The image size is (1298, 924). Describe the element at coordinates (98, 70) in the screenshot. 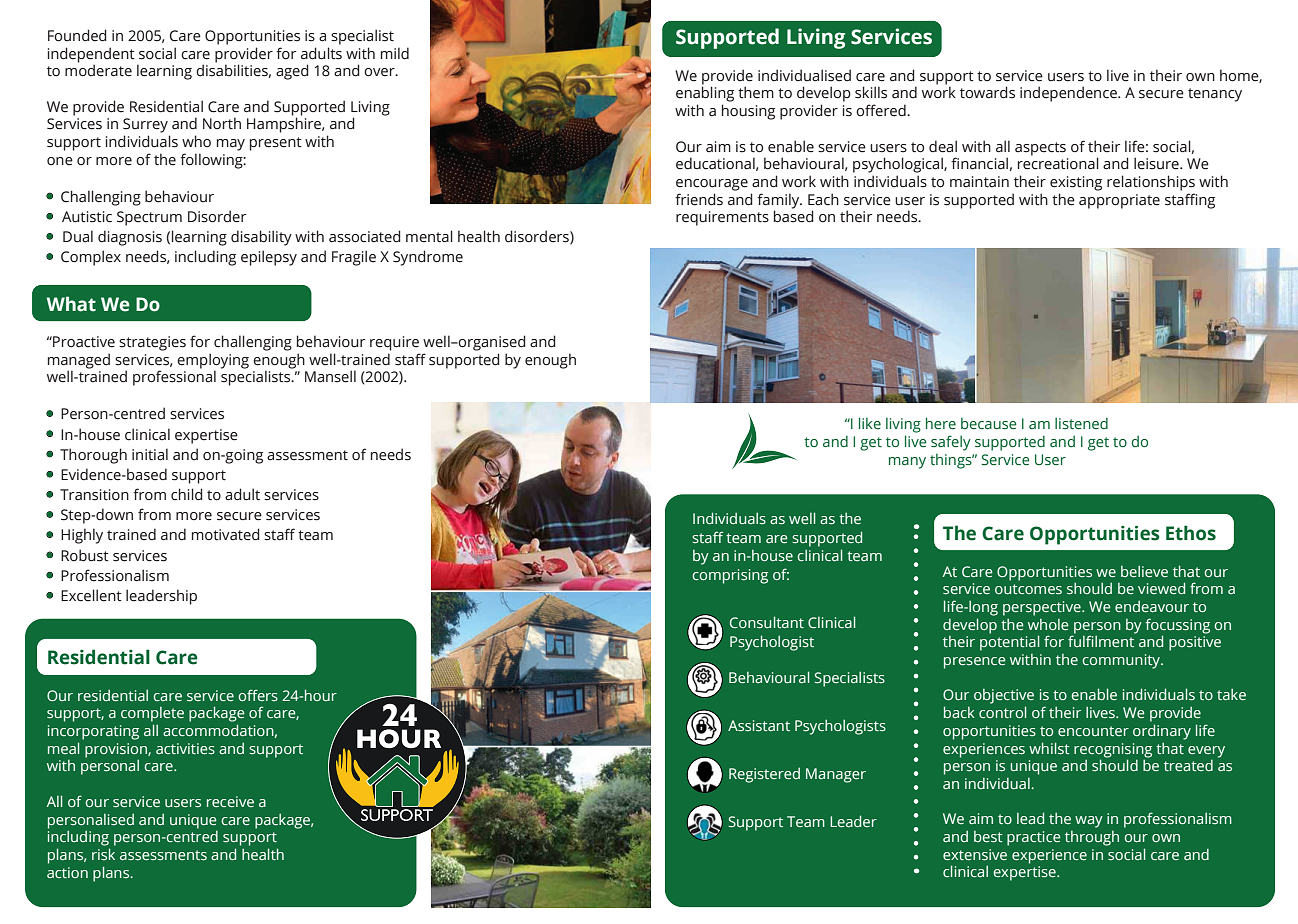

I see `moderate` at that location.
